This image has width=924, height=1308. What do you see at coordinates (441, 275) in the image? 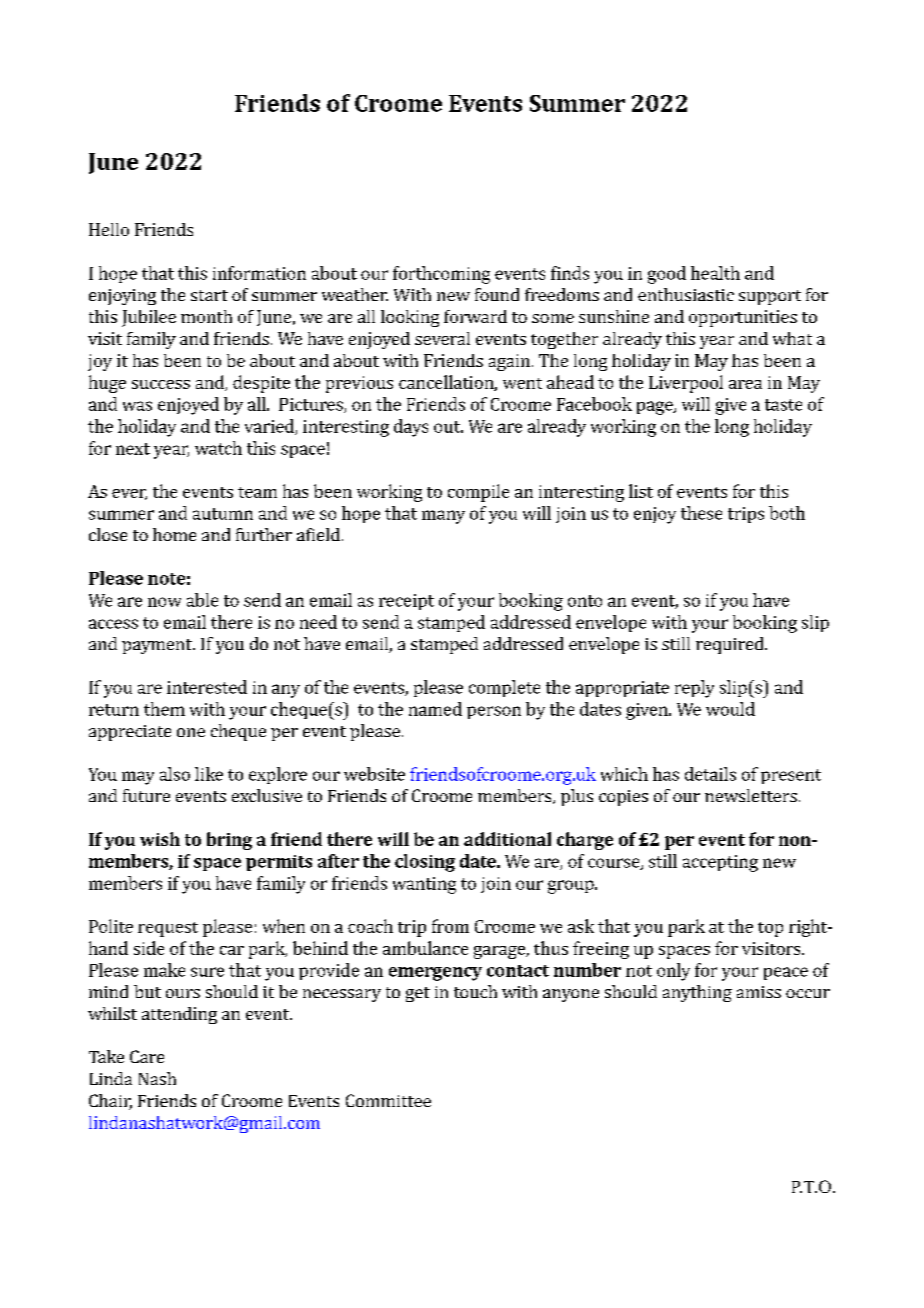
I see `forthcoming` at bounding box center [441, 275].
